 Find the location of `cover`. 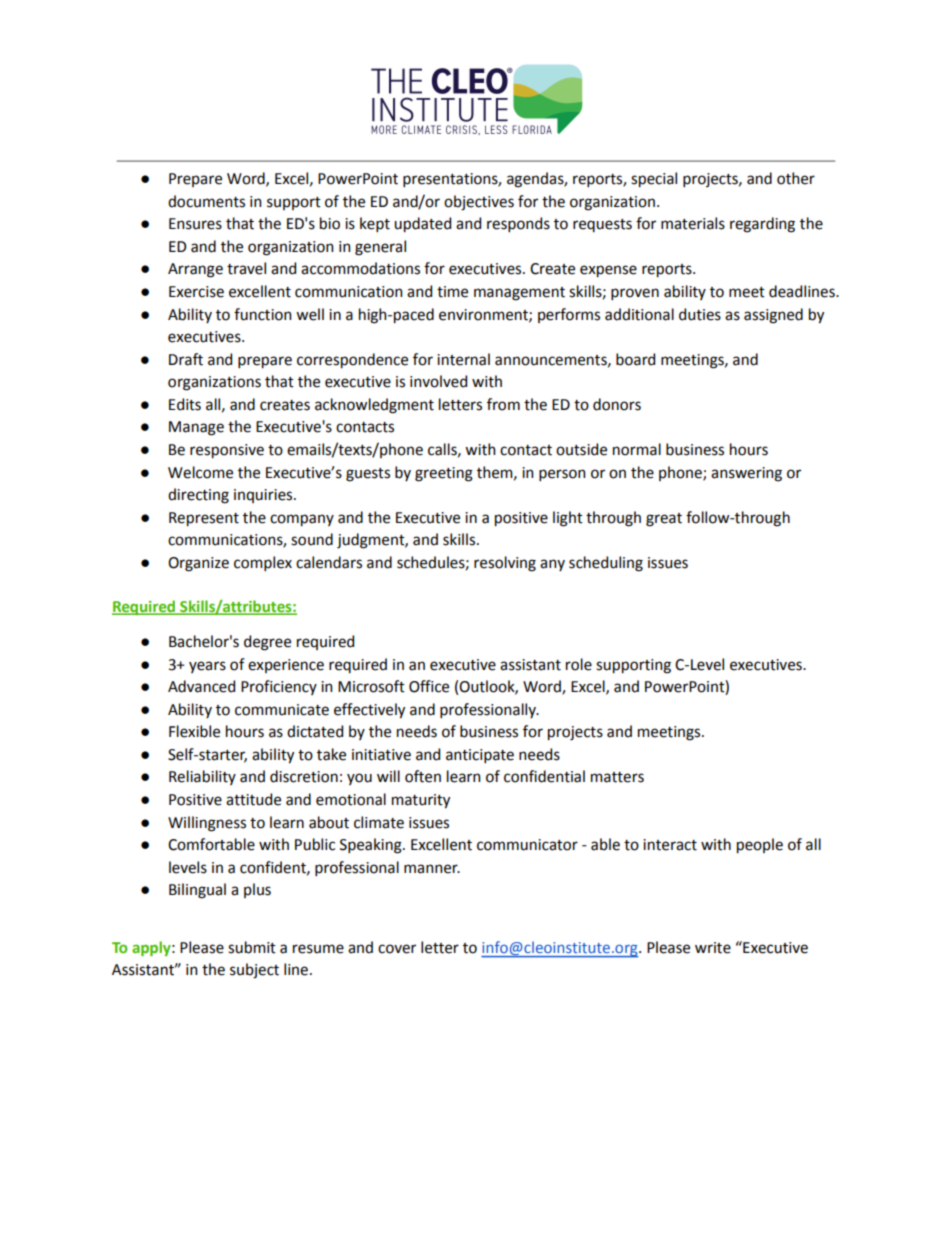

cover is located at coordinates (397, 949).
